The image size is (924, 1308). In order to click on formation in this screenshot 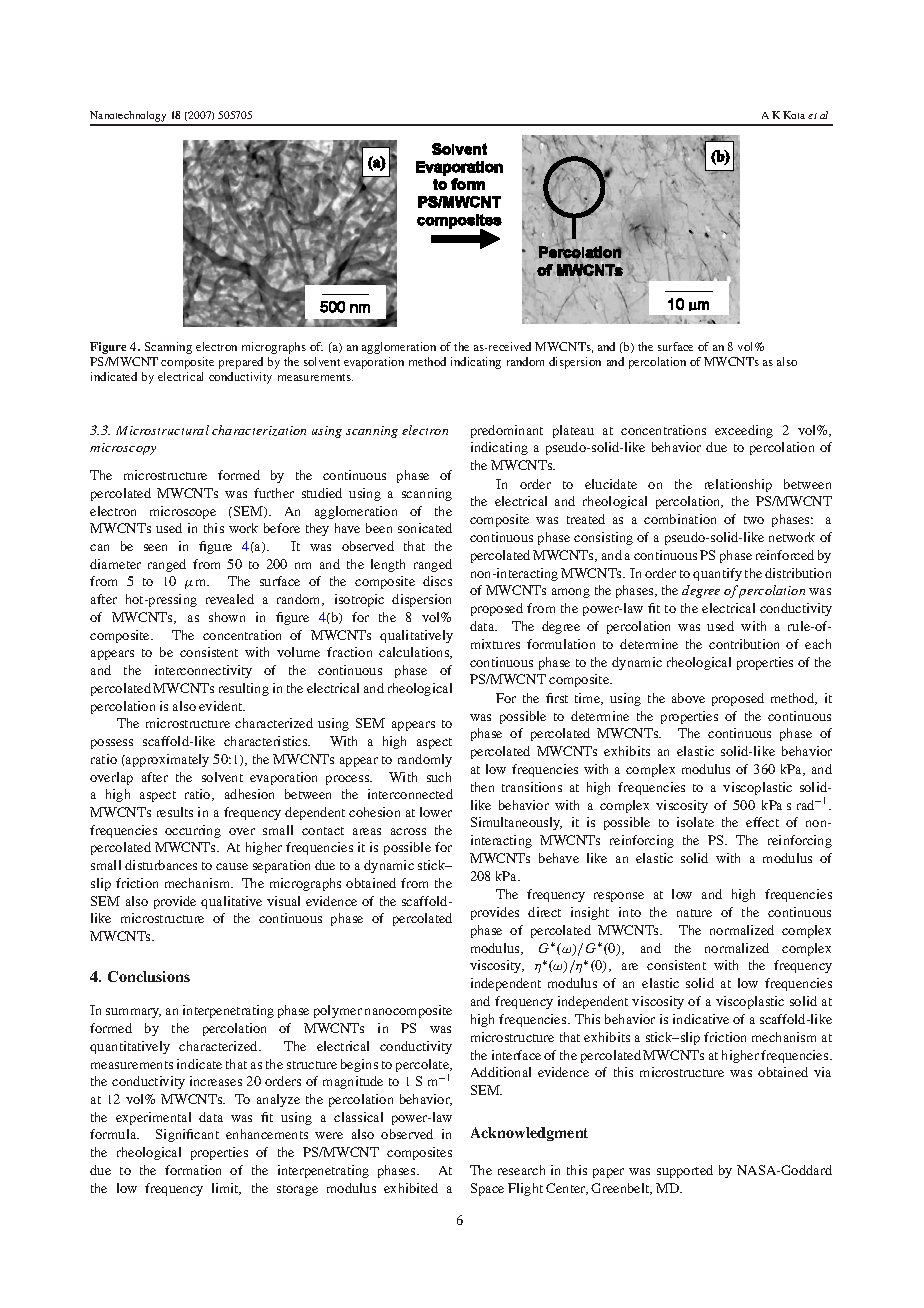, I will do `click(193, 1170)`.
